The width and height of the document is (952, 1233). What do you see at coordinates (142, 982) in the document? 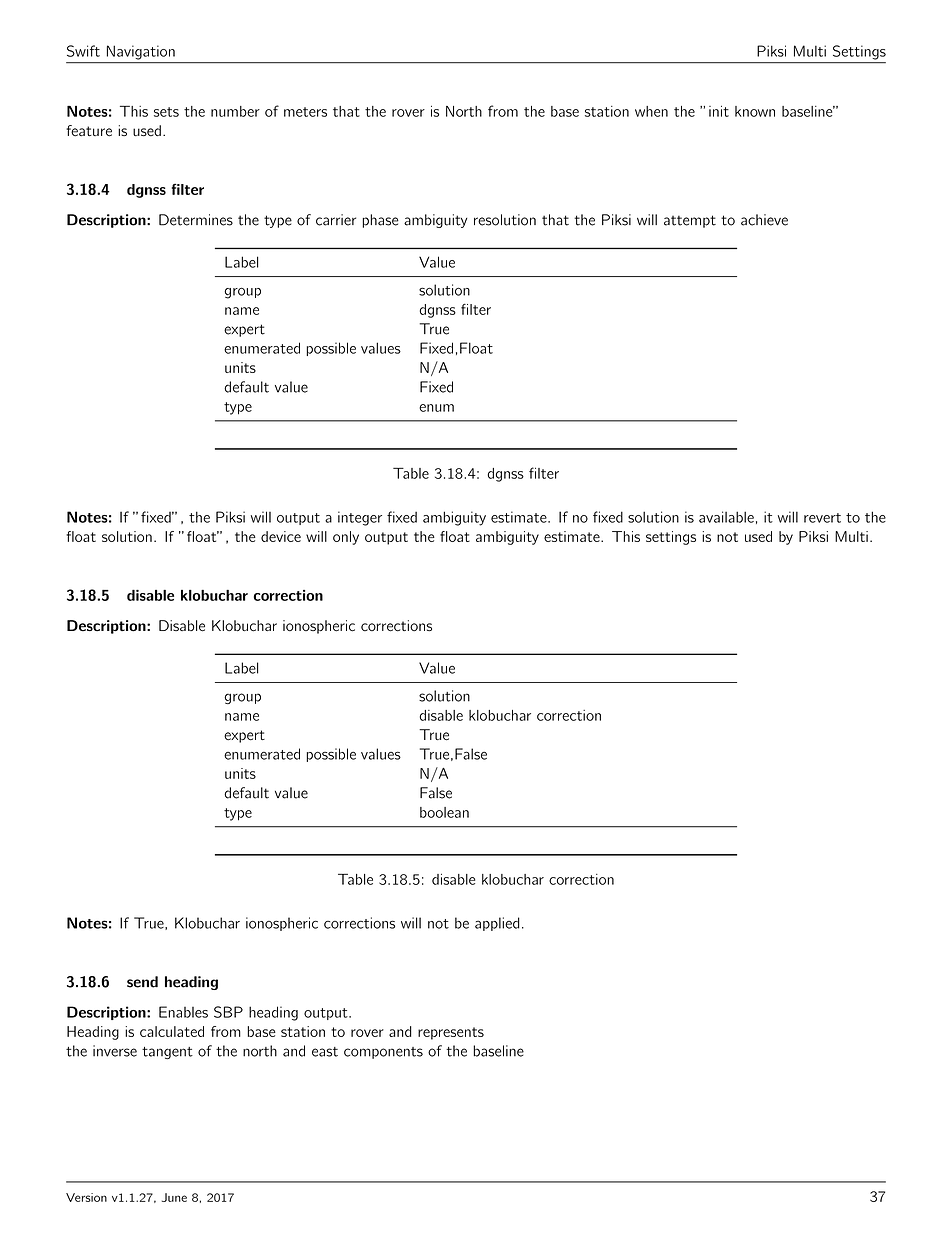
I see `send` at bounding box center [142, 982].
